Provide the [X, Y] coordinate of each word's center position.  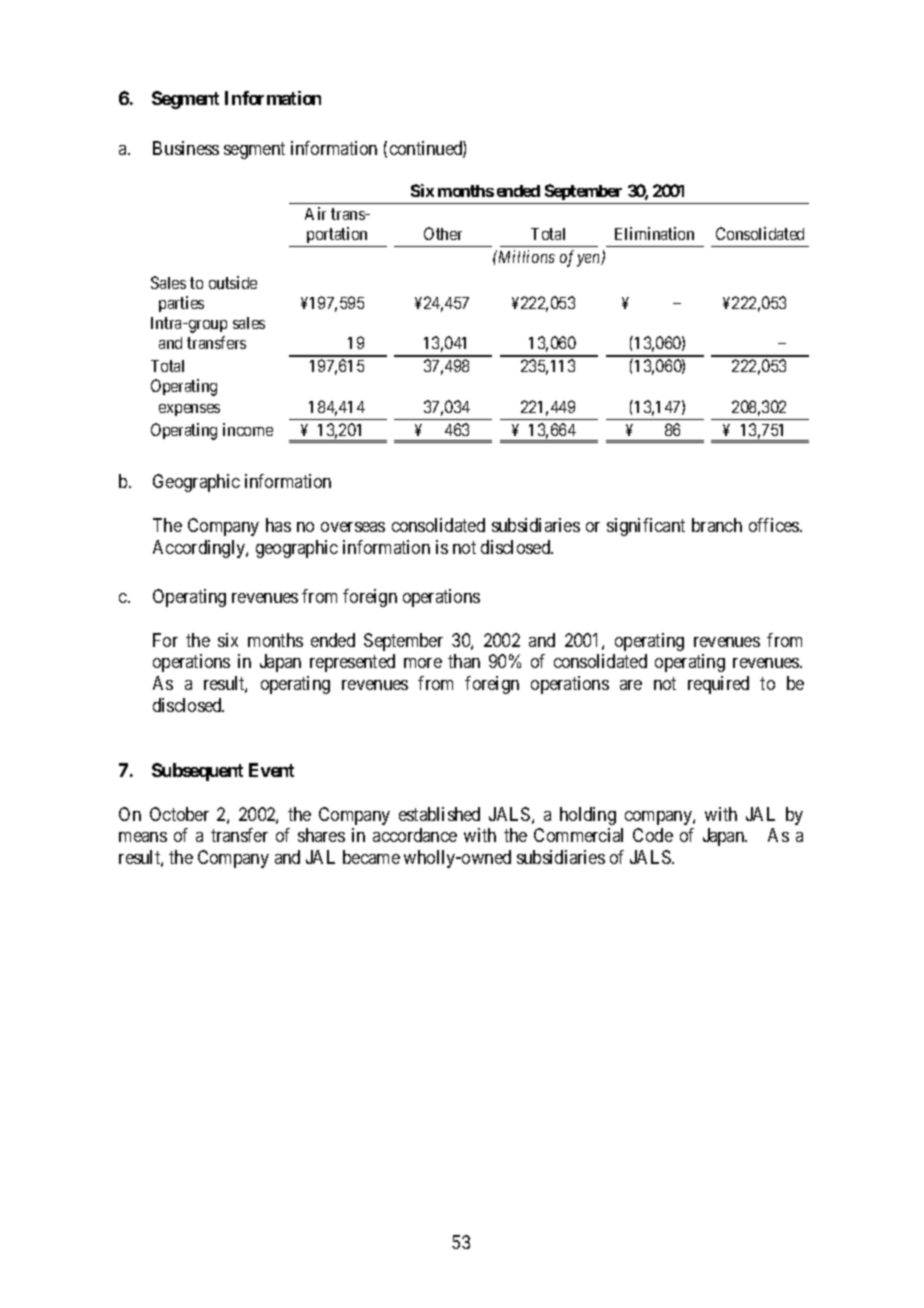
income [248, 429]
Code [653, 835]
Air [315, 213]
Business [186, 148]
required [718, 685]
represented [352, 663]
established [439, 814]
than [464, 661]
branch [717, 525]
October [179, 814]
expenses [189, 410]
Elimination [654, 233]
